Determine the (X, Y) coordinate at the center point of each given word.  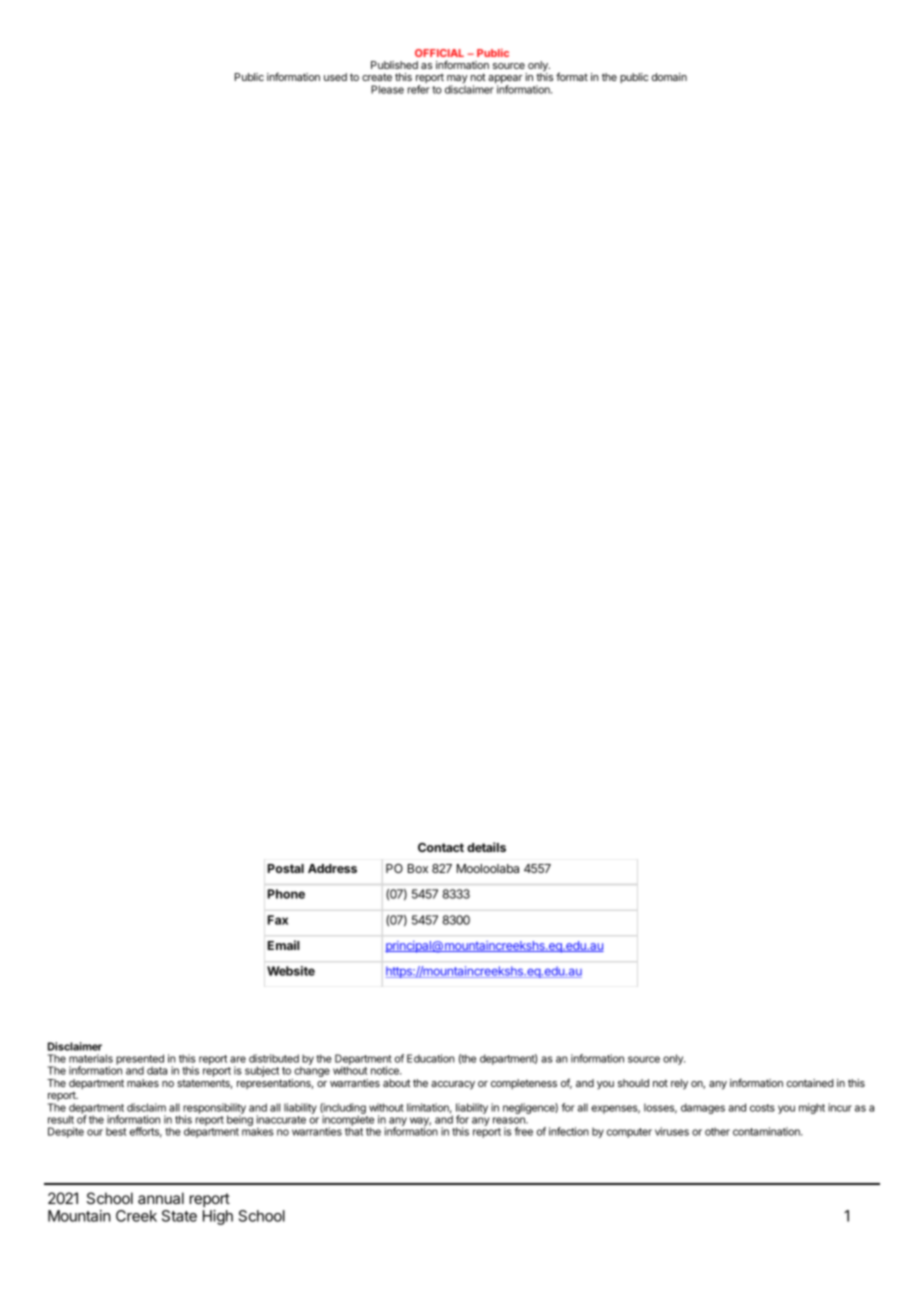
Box (418, 868)
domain (669, 77)
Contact (441, 847)
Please (387, 89)
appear (505, 80)
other (717, 1131)
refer (419, 89)
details (486, 847)
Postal (286, 868)
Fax (278, 920)
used (335, 77)
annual (161, 1198)
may (457, 80)
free (524, 1131)
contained (810, 1083)
